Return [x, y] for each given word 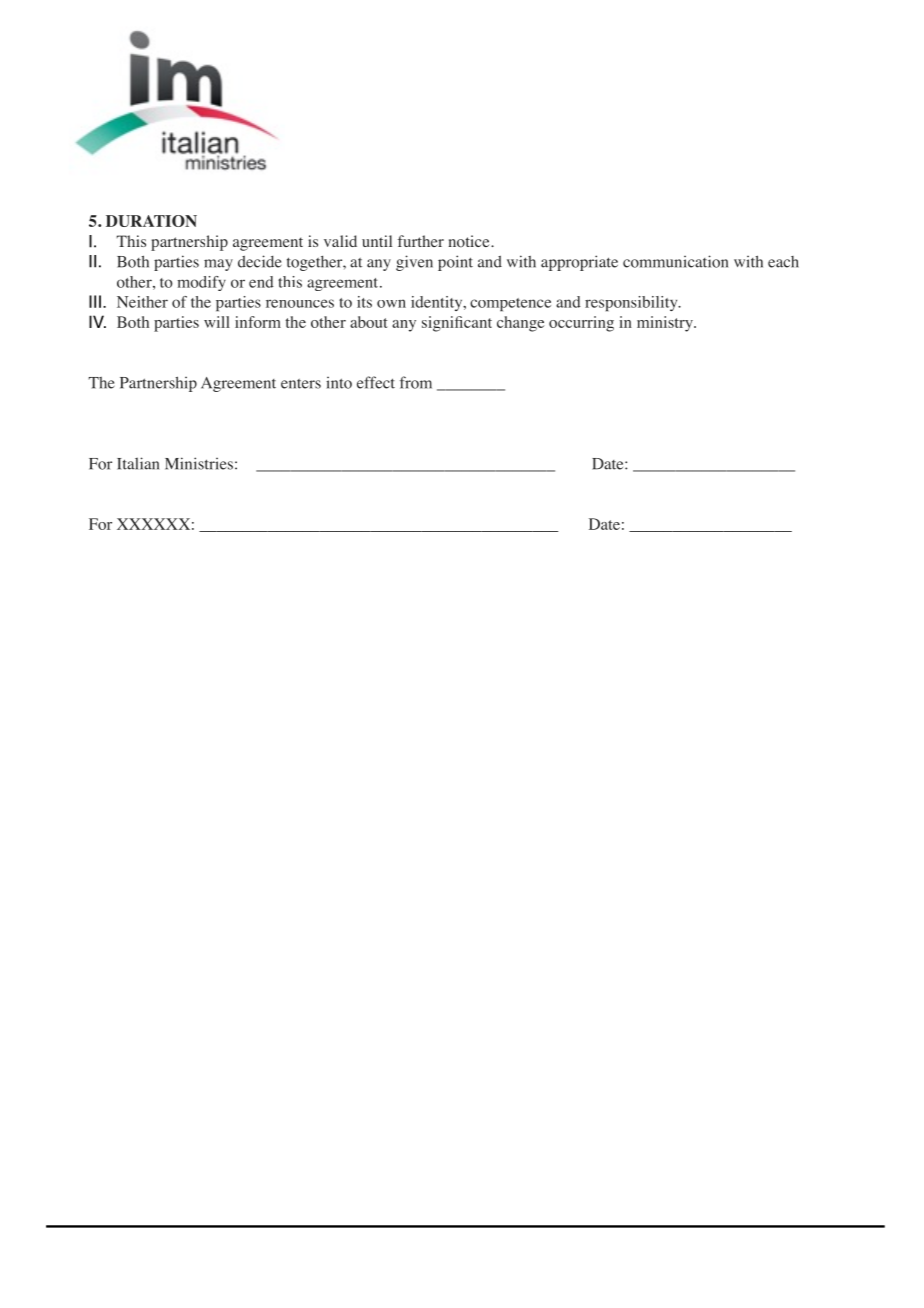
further [420, 241]
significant [457, 324]
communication [675, 261]
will [217, 322]
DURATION [151, 221]
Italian [138, 463]
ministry [666, 324]
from [416, 382]
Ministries [199, 463]
